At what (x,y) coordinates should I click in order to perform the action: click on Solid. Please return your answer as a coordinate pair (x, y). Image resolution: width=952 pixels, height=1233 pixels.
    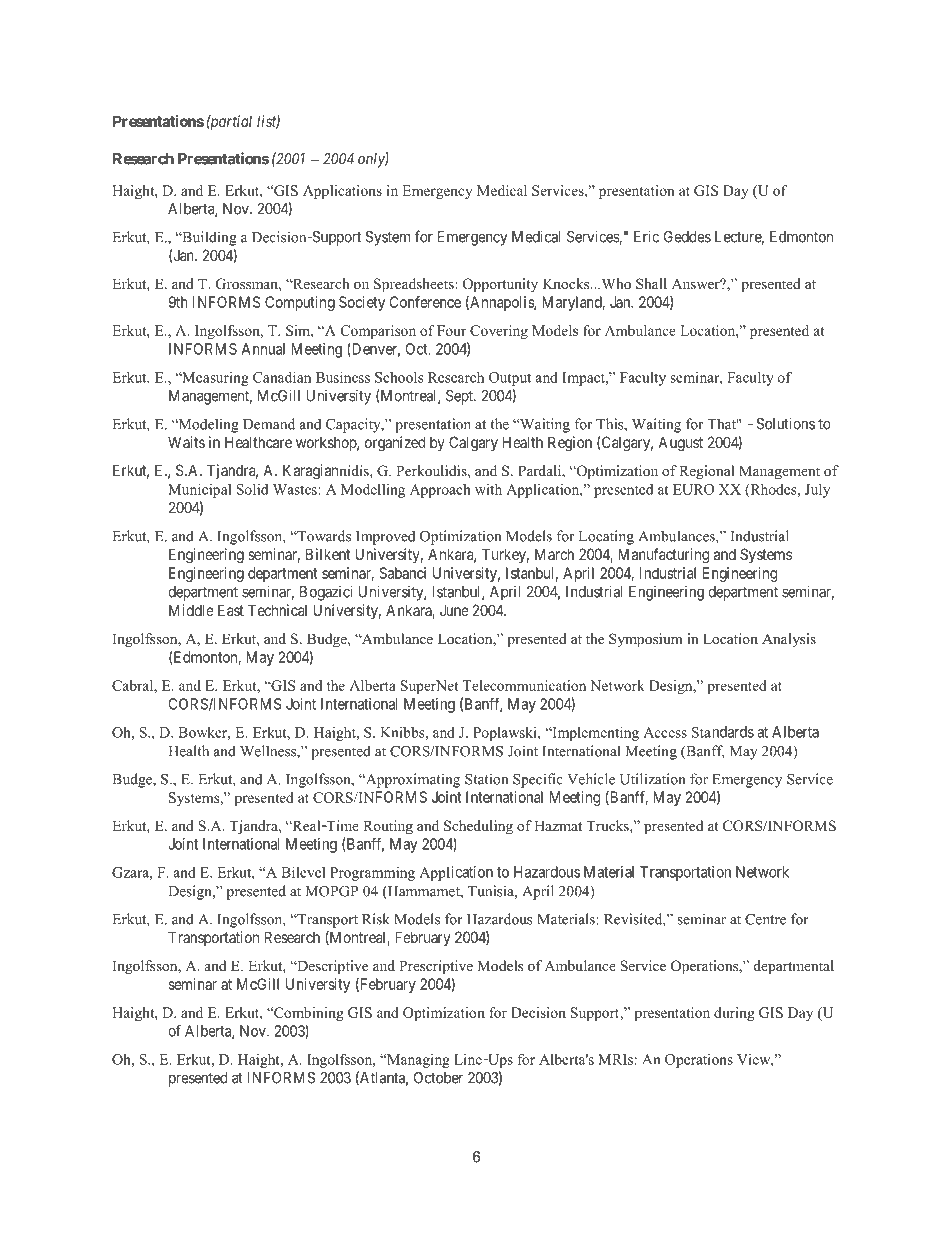
    Looking at the image, I should click on (252, 489).
